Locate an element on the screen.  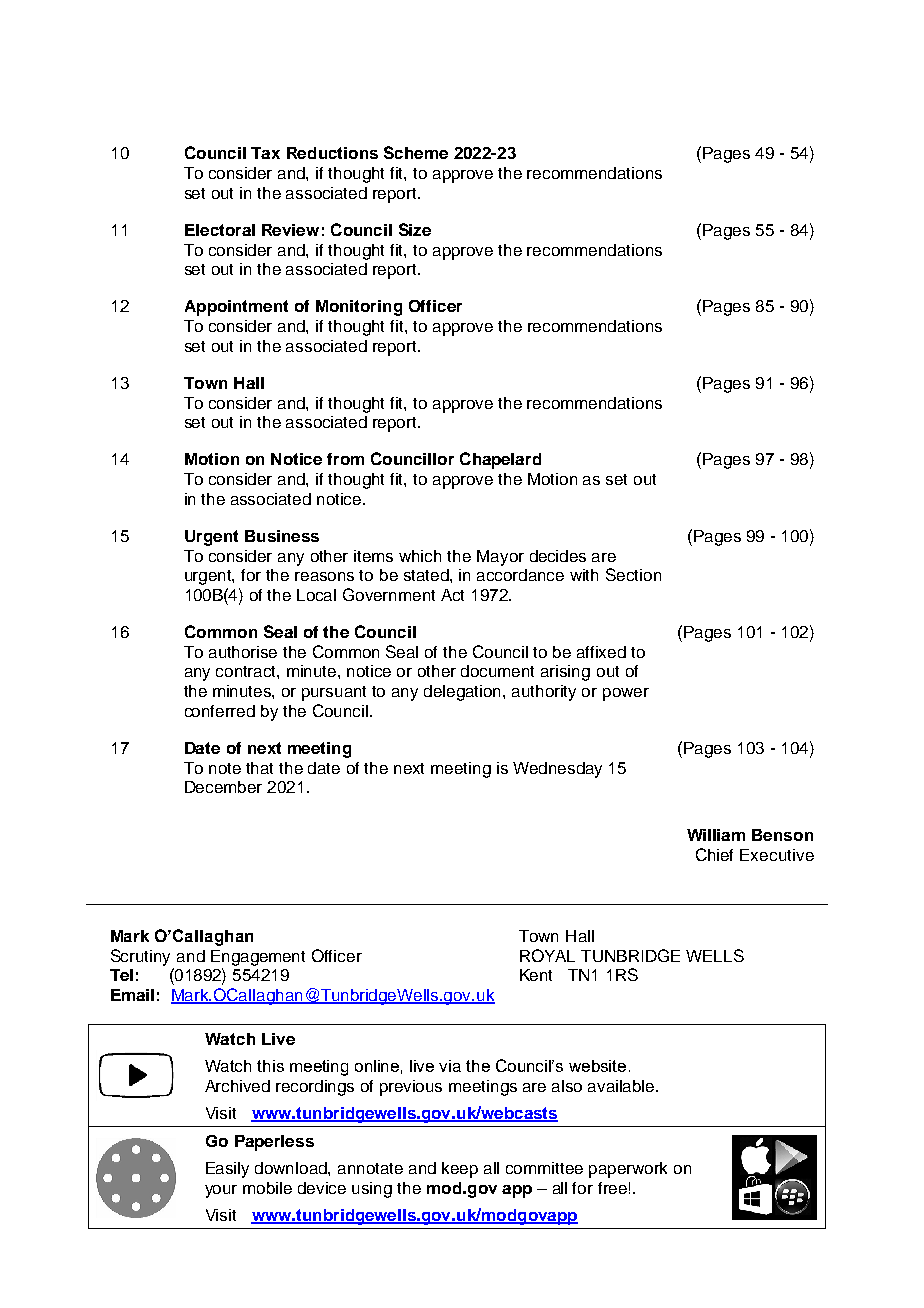
Size is located at coordinates (415, 229).
